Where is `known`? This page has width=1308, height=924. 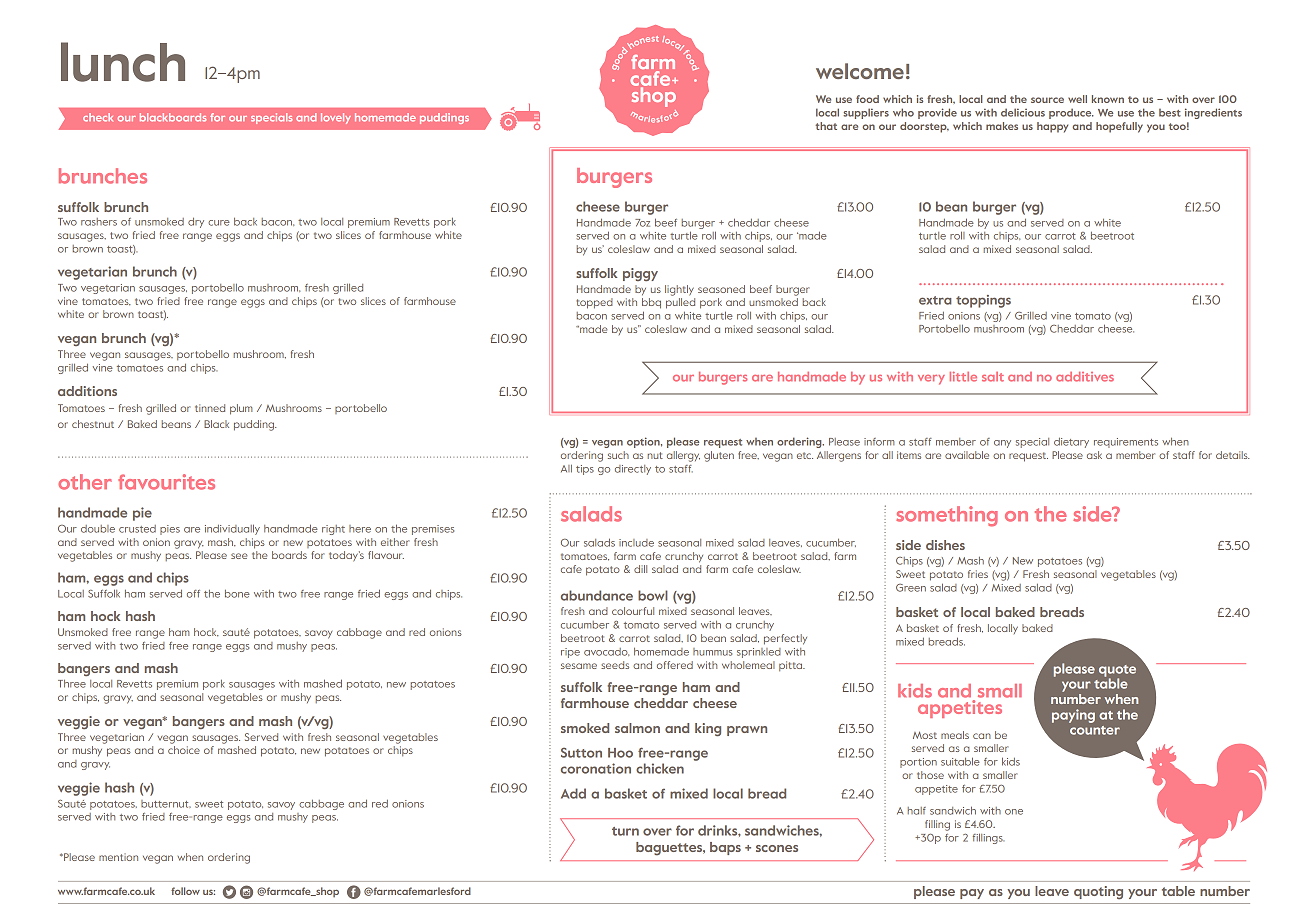
known is located at coordinates (1108, 99).
